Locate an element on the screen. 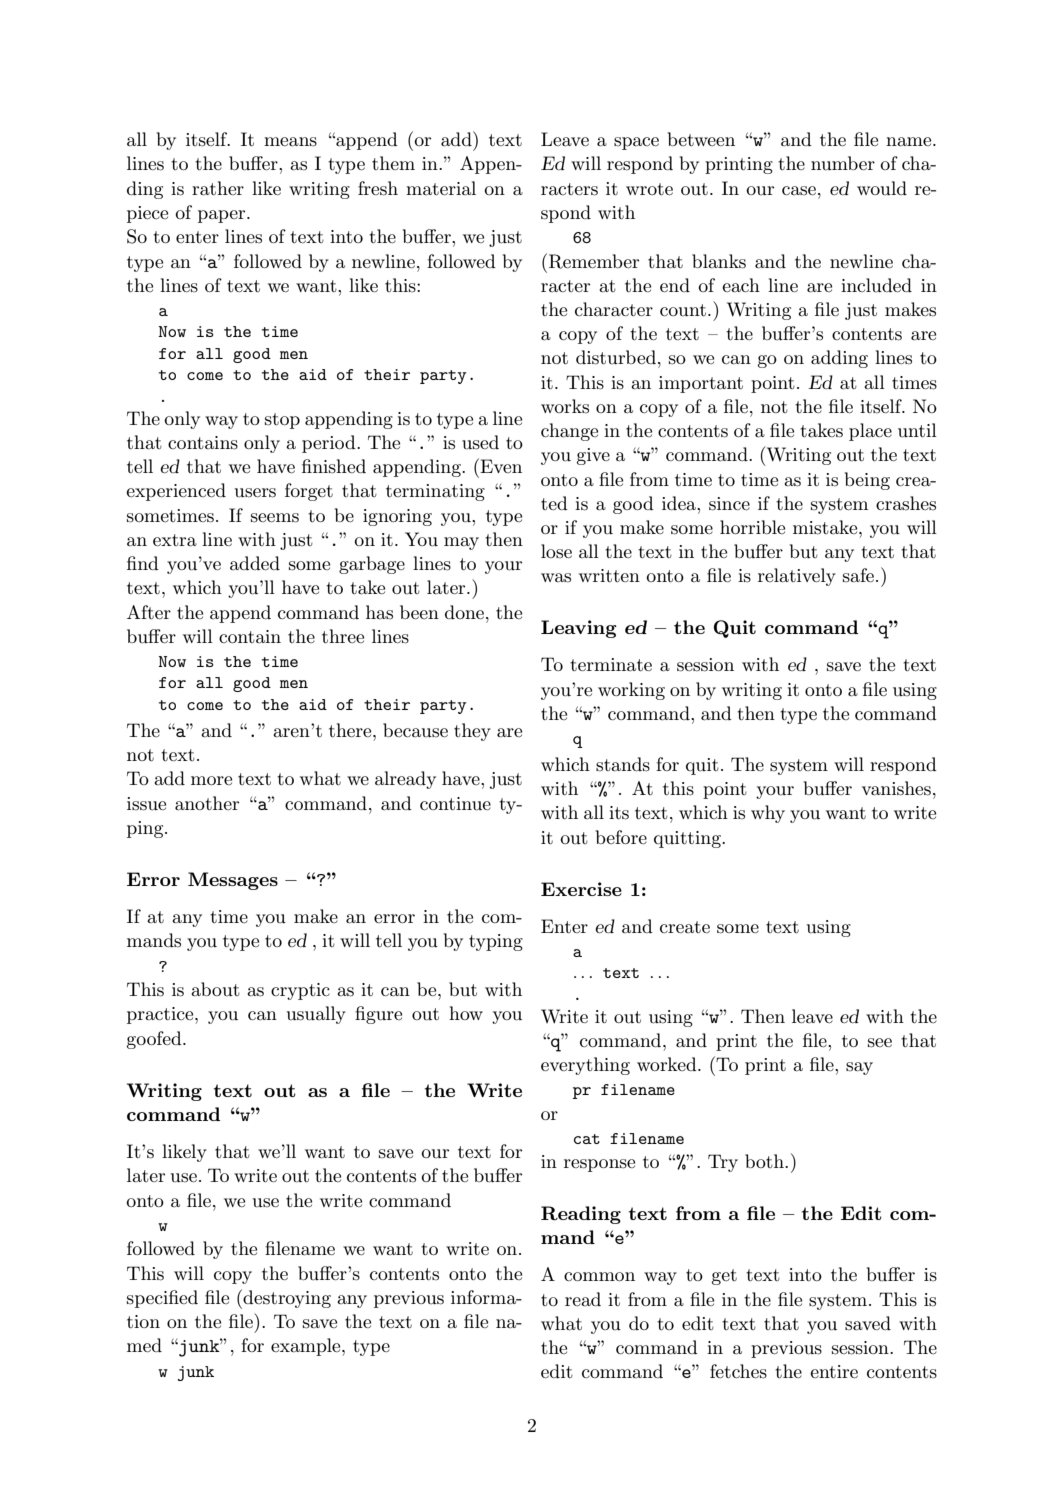  rather is located at coordinates (218, 188).
